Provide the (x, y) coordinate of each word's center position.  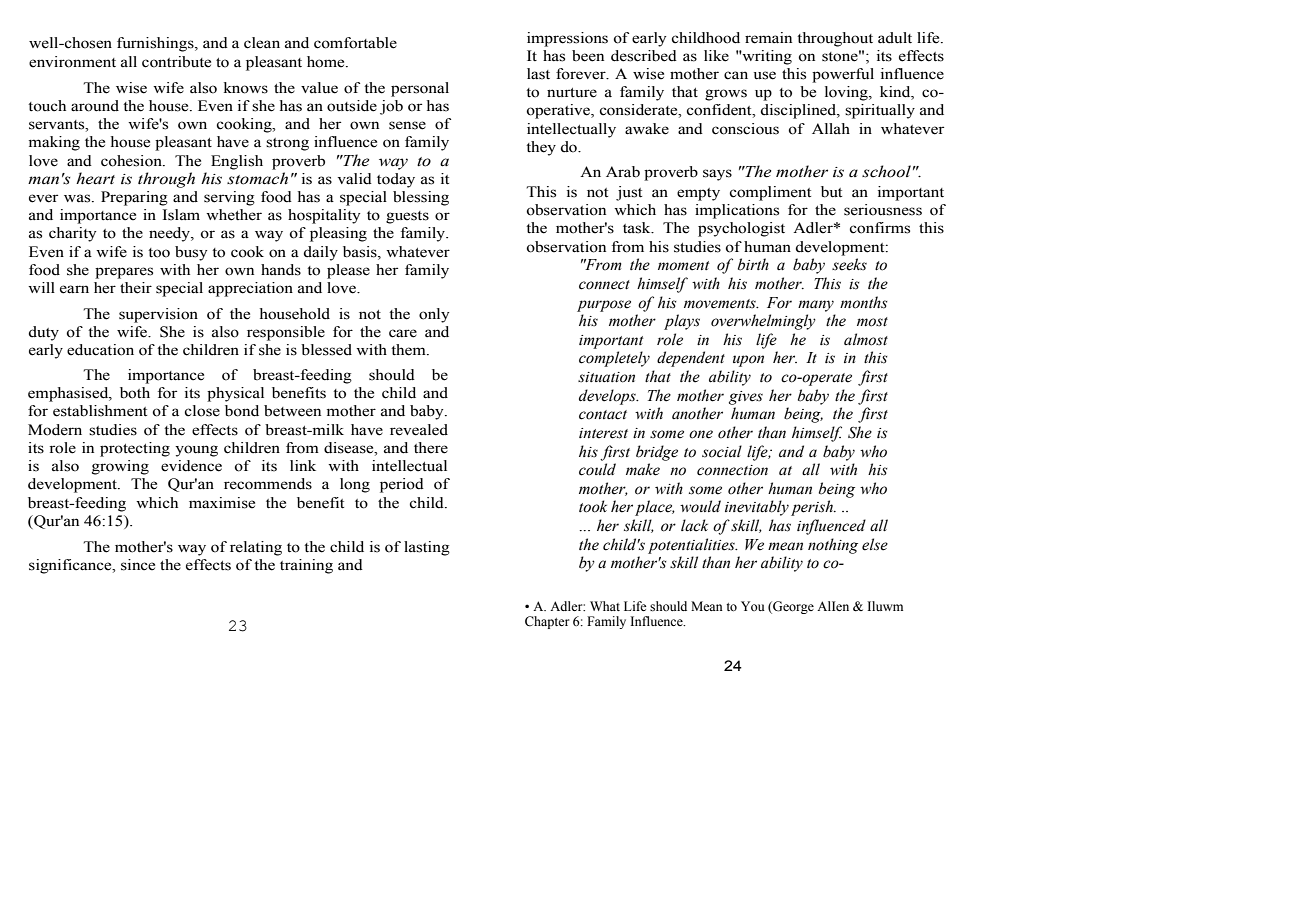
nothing (833, 546)
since (138, 565)
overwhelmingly (763, 322)
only (434, 315)
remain (768, 38)
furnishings (156, 44)
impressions (567, 39)
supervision (158, 315)
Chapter (547, 622)
